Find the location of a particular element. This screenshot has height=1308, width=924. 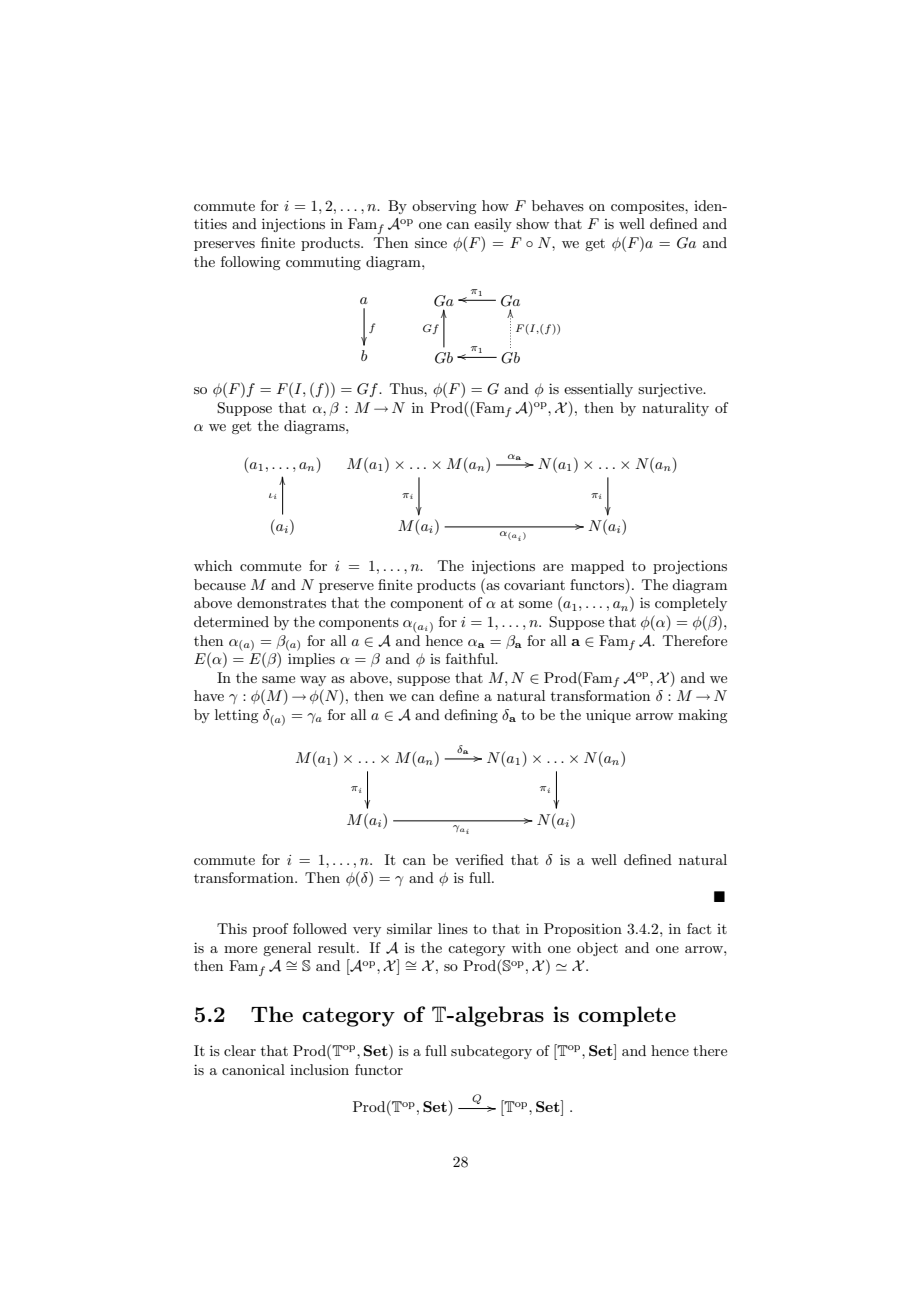

are is located at coordinates (553, 567).
